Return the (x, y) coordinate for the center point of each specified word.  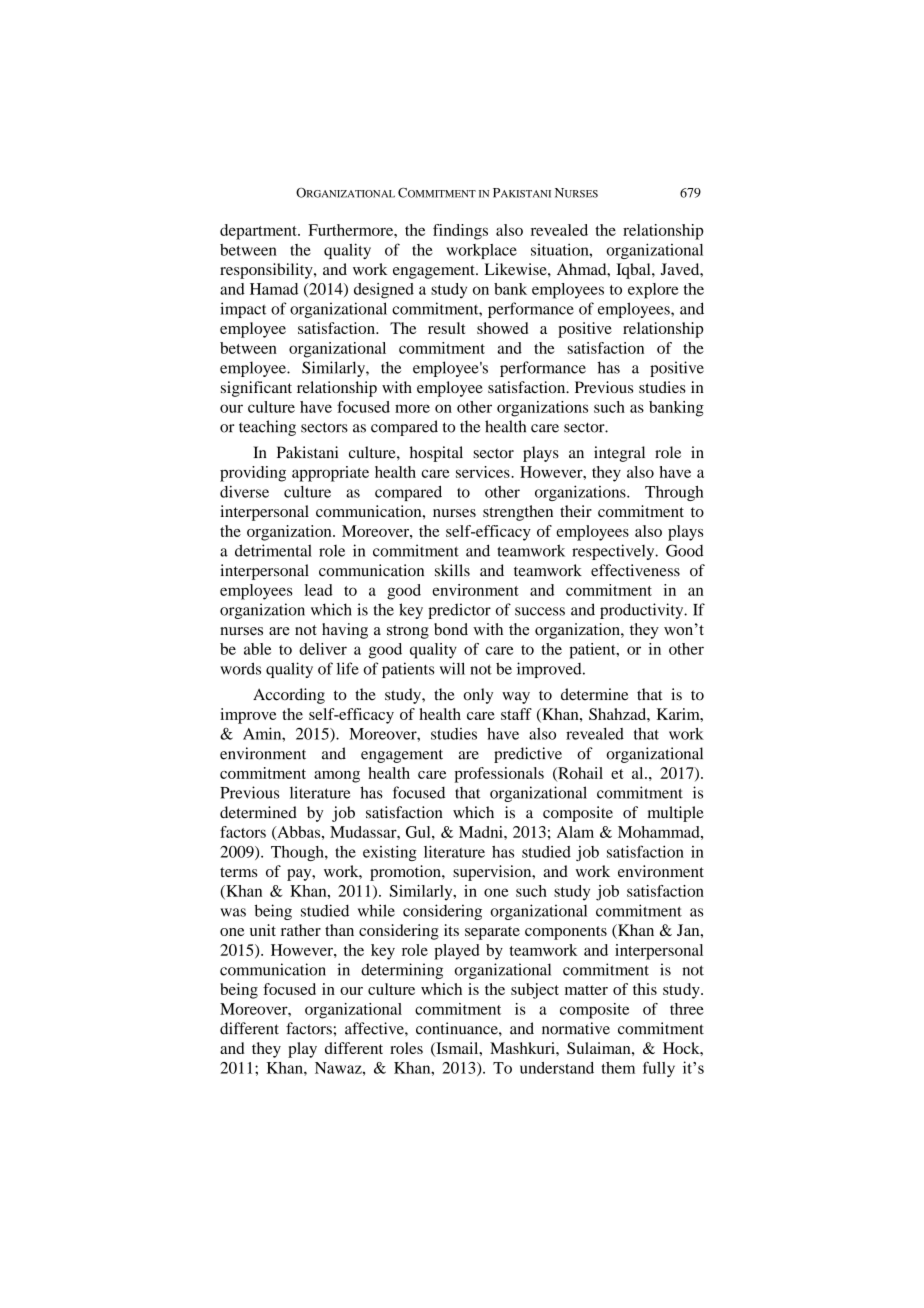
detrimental (273, 550)
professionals (499, 775)
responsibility (267, 271)
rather (301, 930)
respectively (614, 552)
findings (460, 232)
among (337, 777)
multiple (676, 814)
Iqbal (634, 271)
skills (452, 570)
